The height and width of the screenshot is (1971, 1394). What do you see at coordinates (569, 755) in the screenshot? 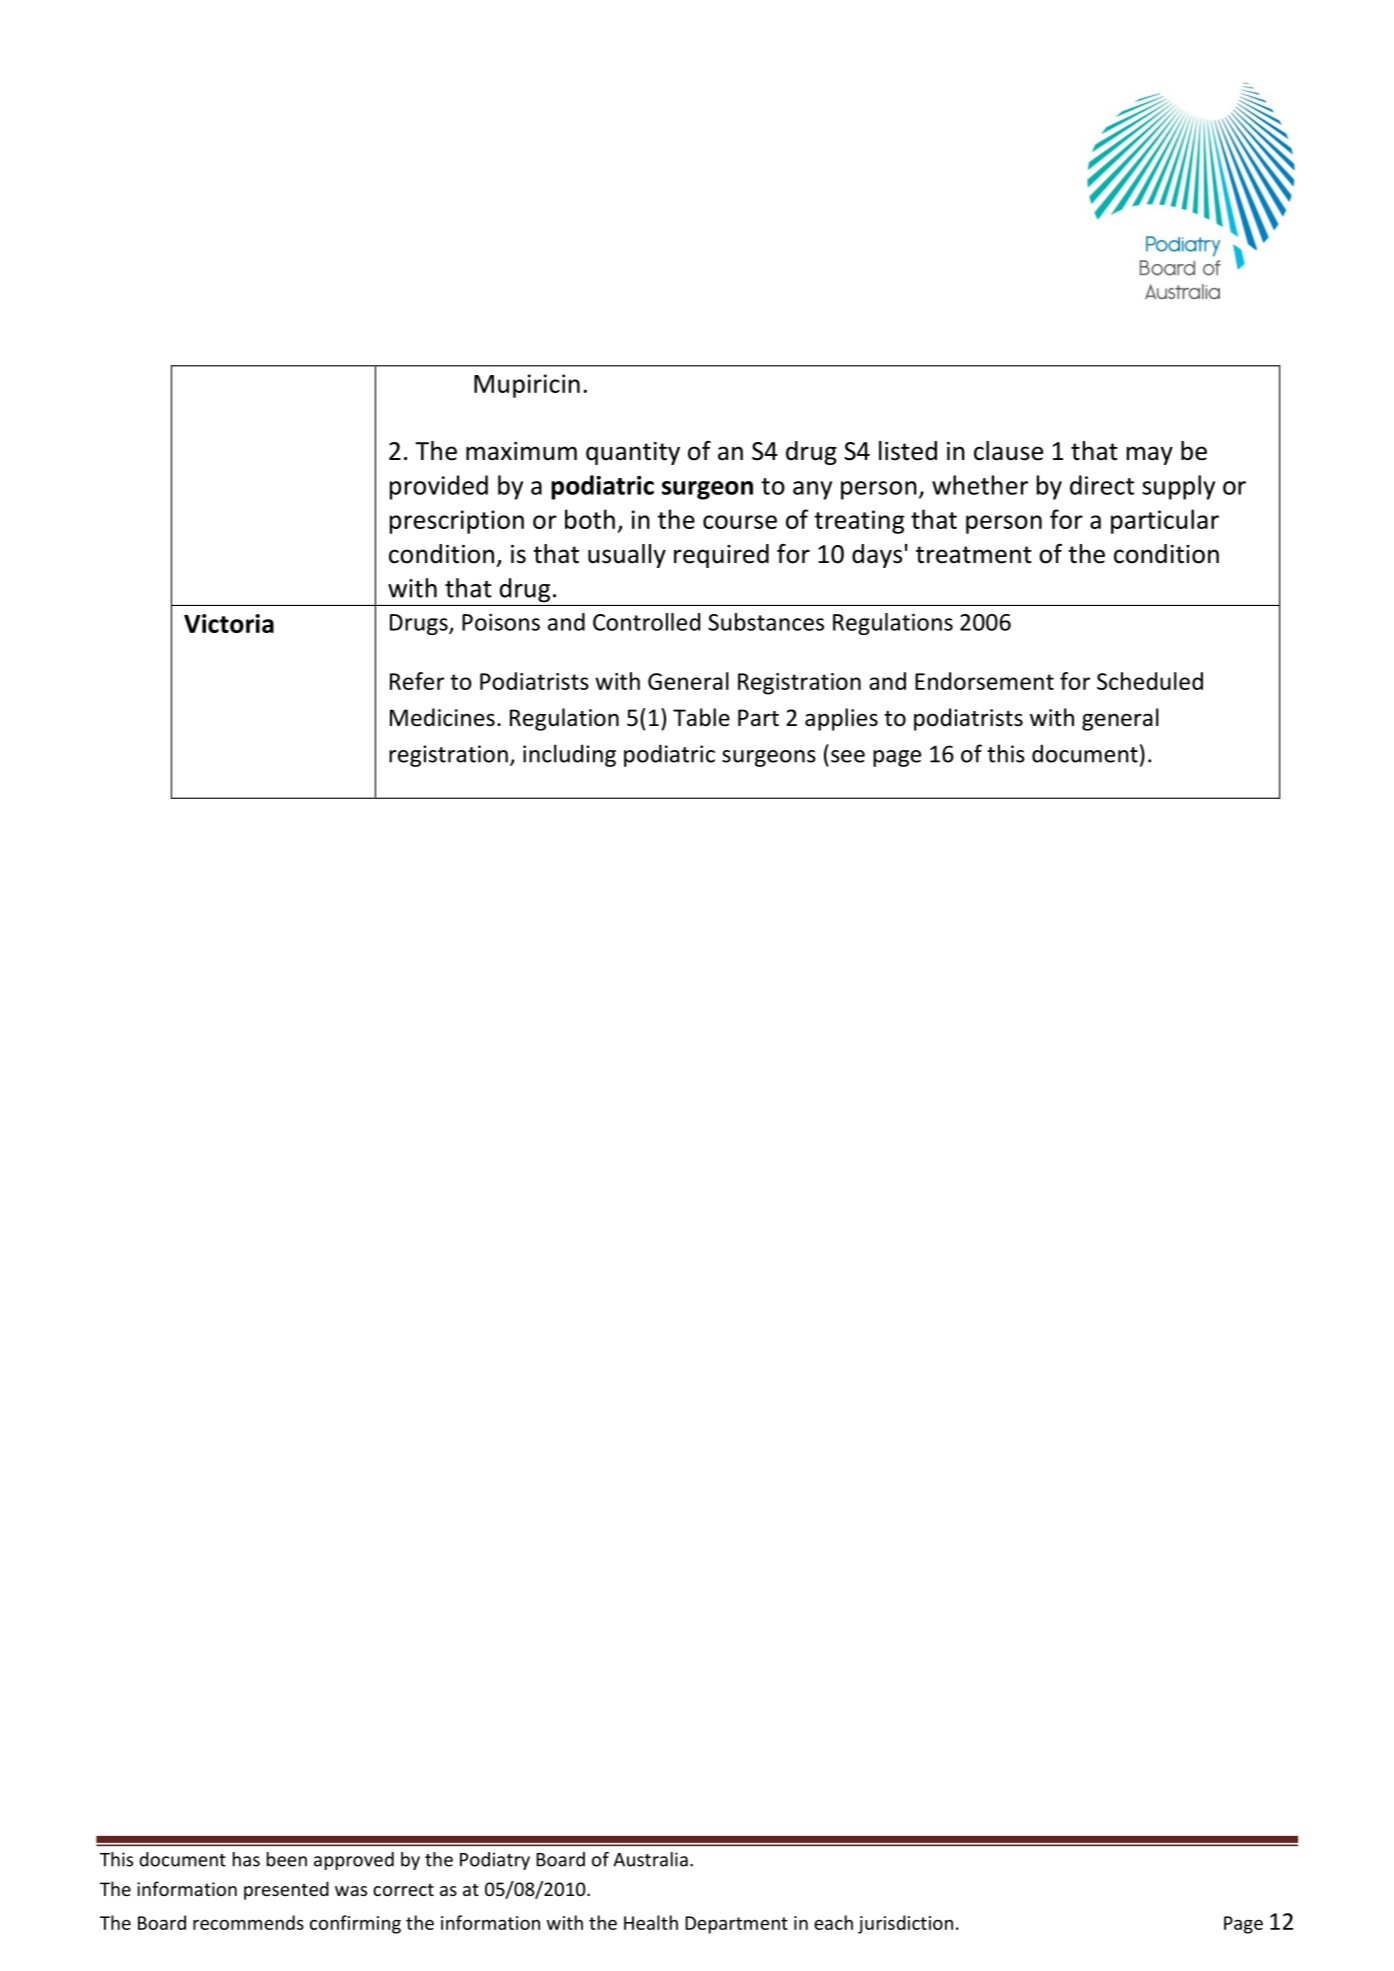
I see `including` at bounding box center [569, 755].
